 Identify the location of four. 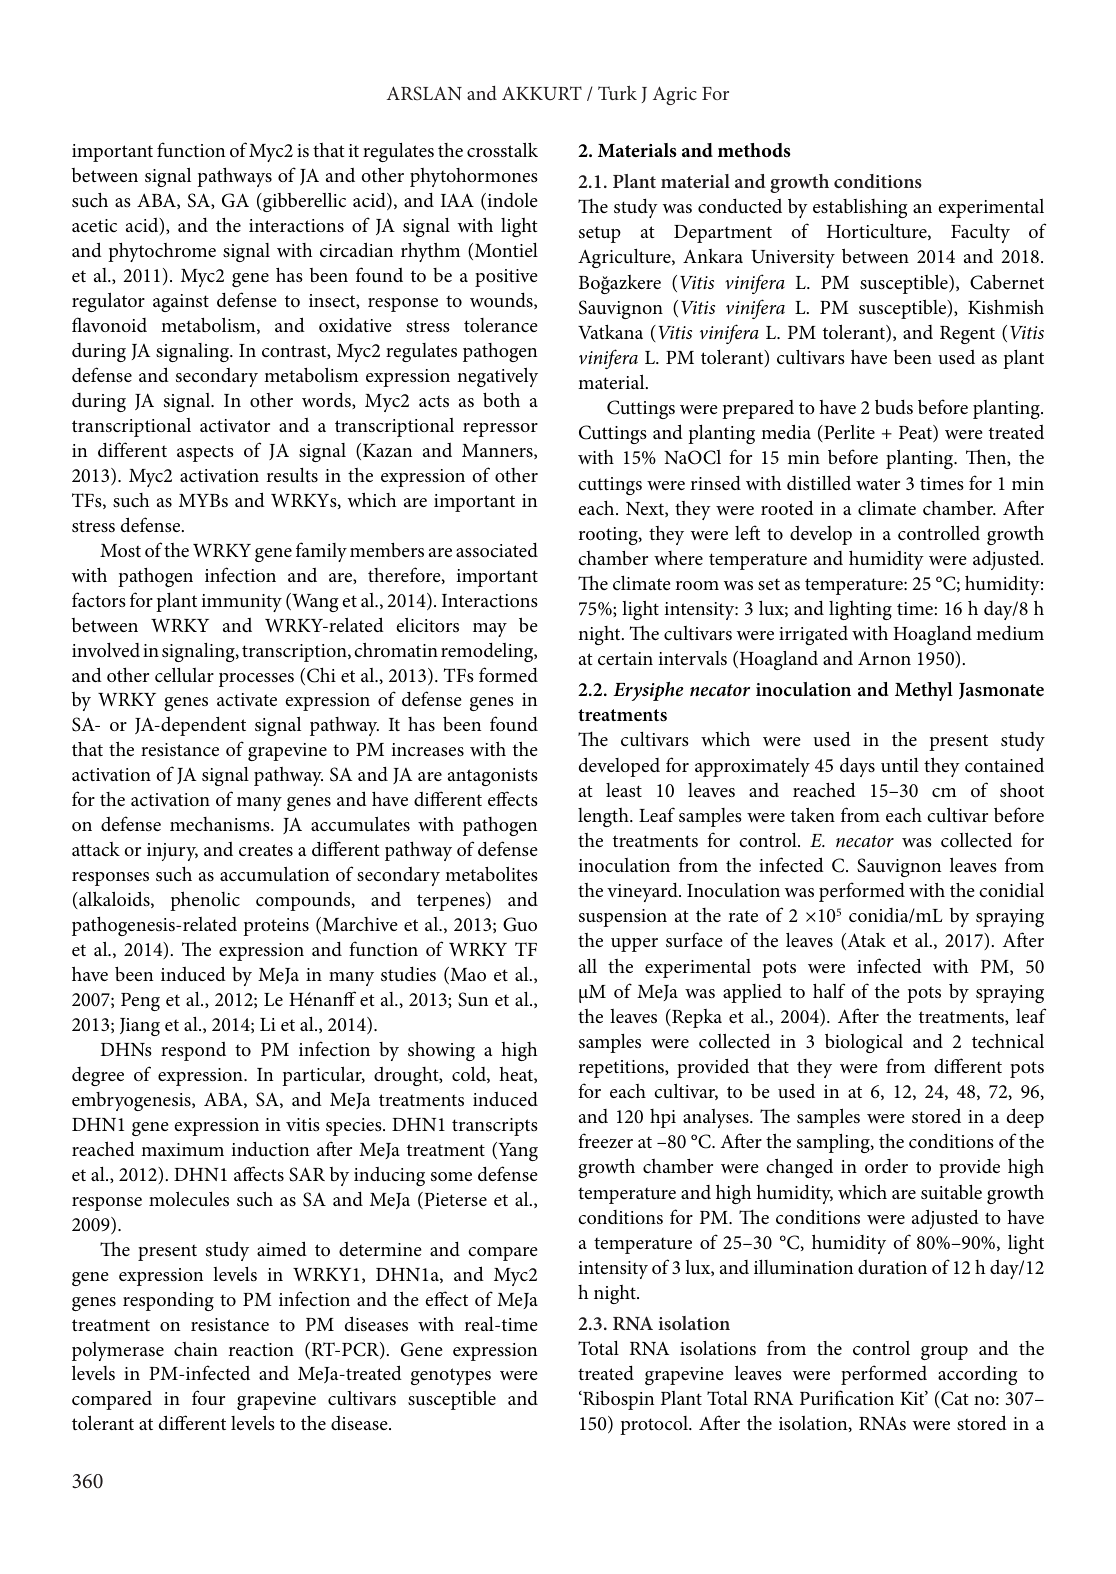
(208, 1398).
